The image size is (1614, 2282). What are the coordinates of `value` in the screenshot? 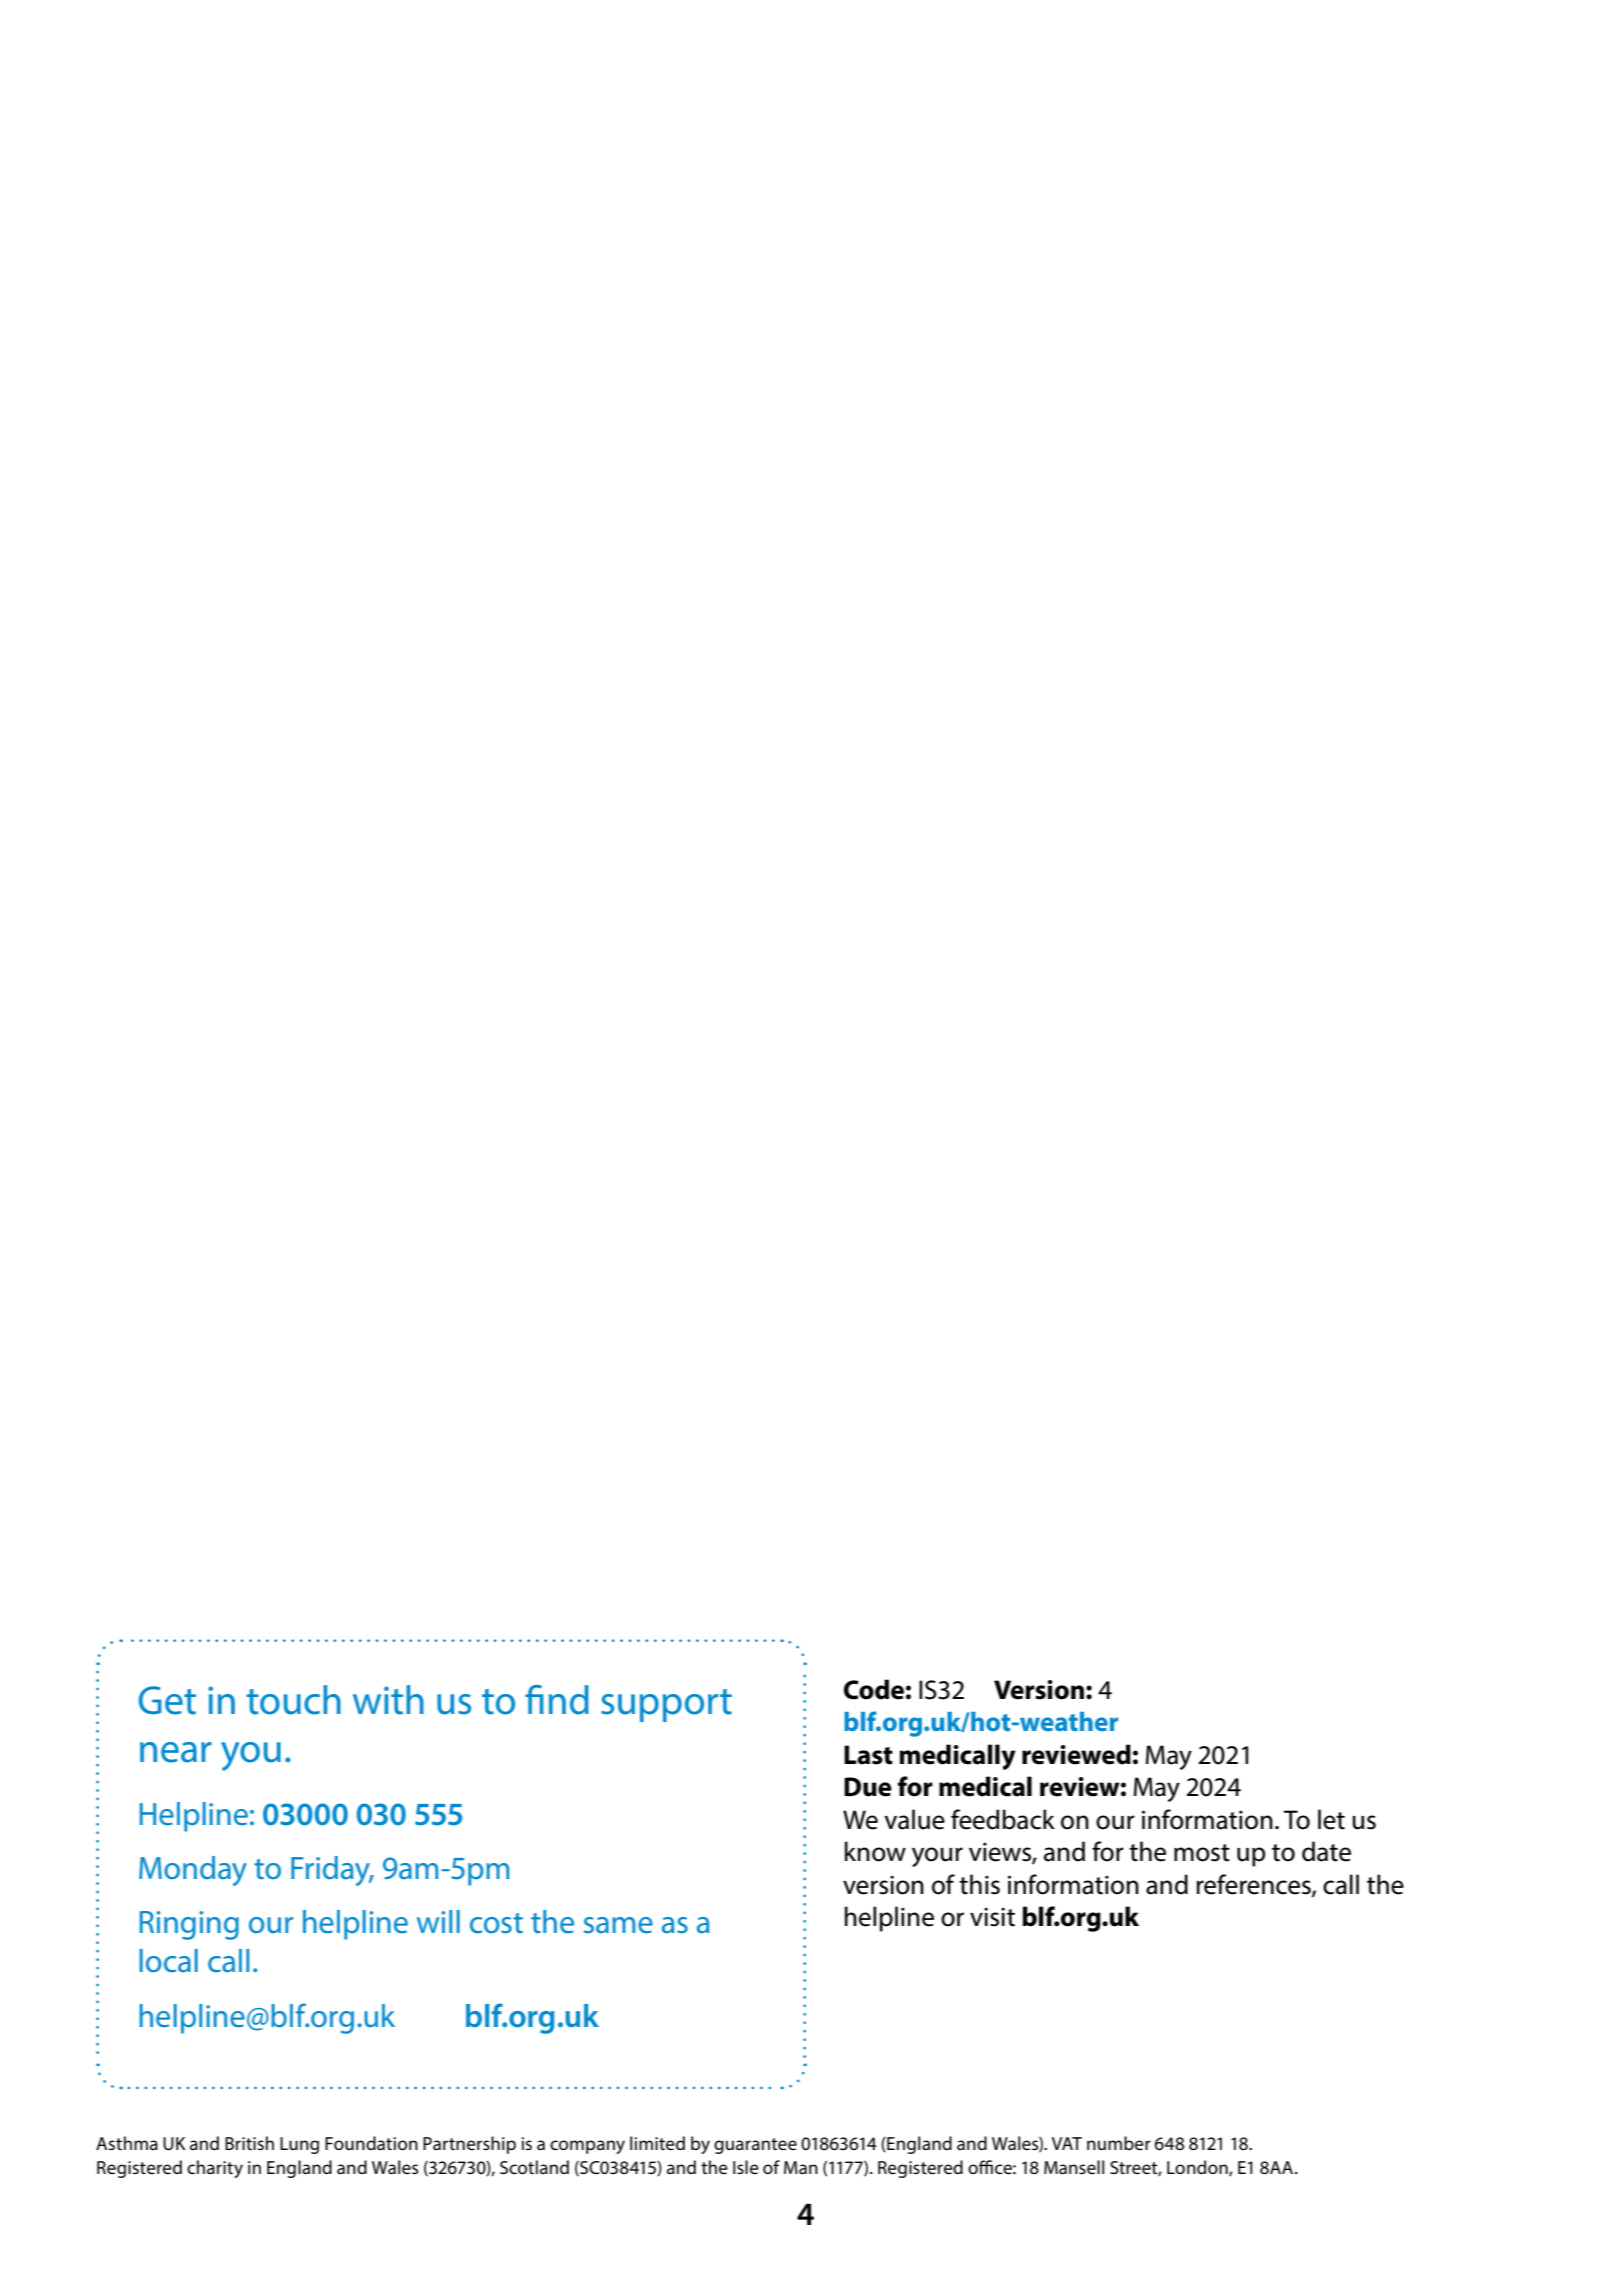 It's located at (914, 1819).
